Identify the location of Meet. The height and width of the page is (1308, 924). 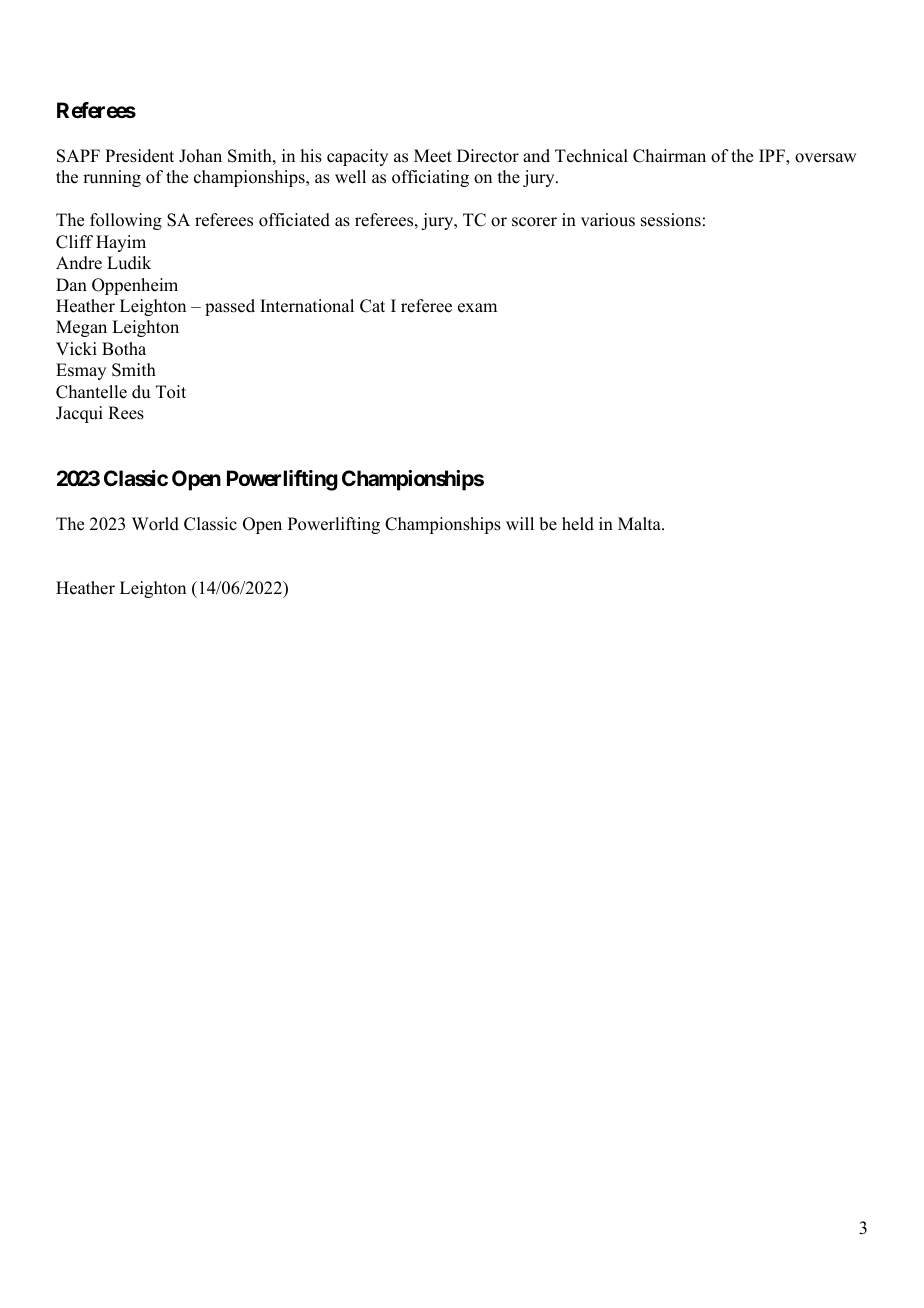
(433, 156).
